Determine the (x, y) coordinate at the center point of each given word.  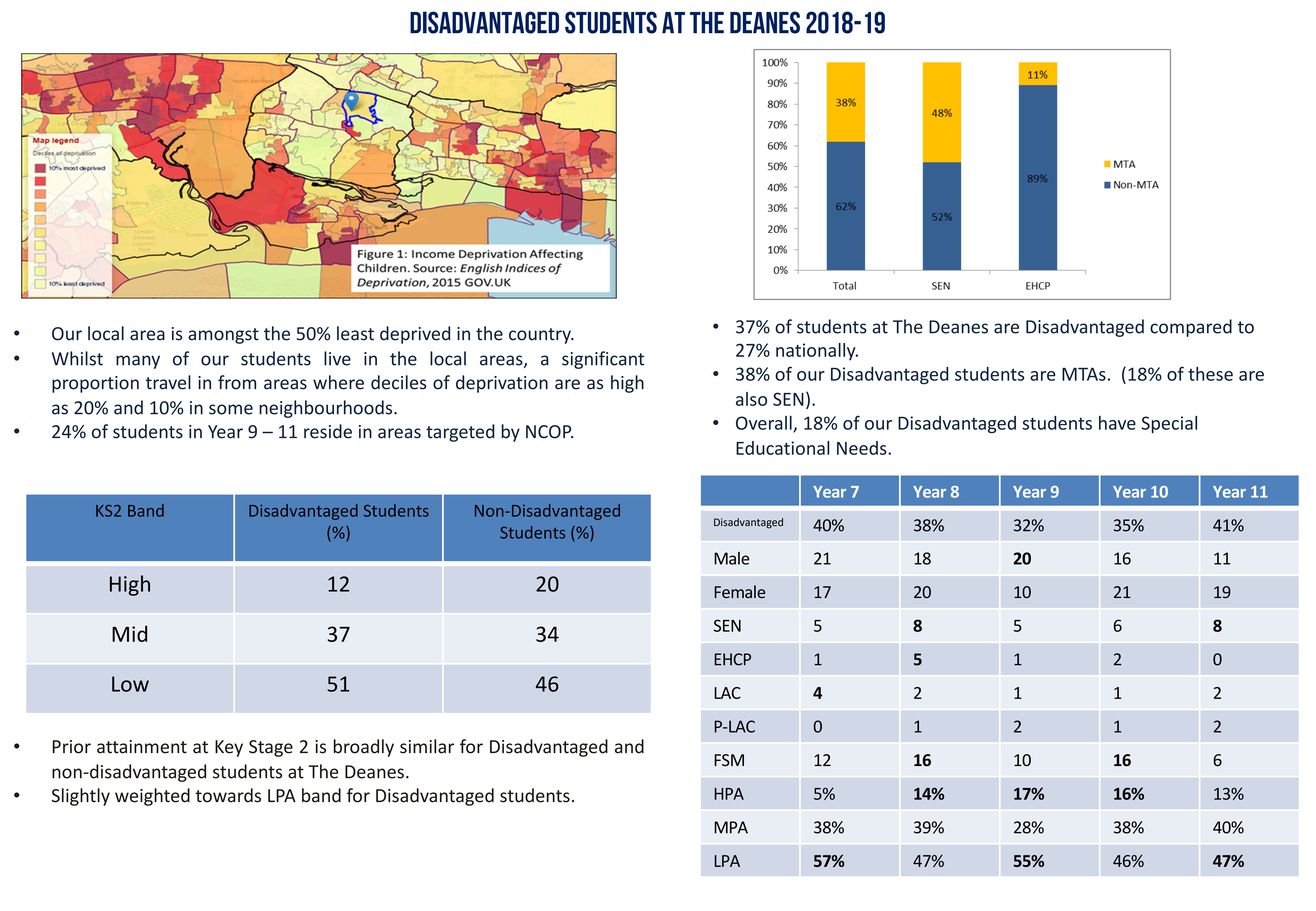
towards (228, 795)
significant (603, 360)
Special (1169, 424)
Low (130, 684)
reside (328, 431)
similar (427, 746)
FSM (729, 760)
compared (1191, 328)
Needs (863, 448)
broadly (364, 748)
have (1117, 423)
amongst (223, 336)
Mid (129, 633)
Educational (782, 448)
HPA (729, 794)
